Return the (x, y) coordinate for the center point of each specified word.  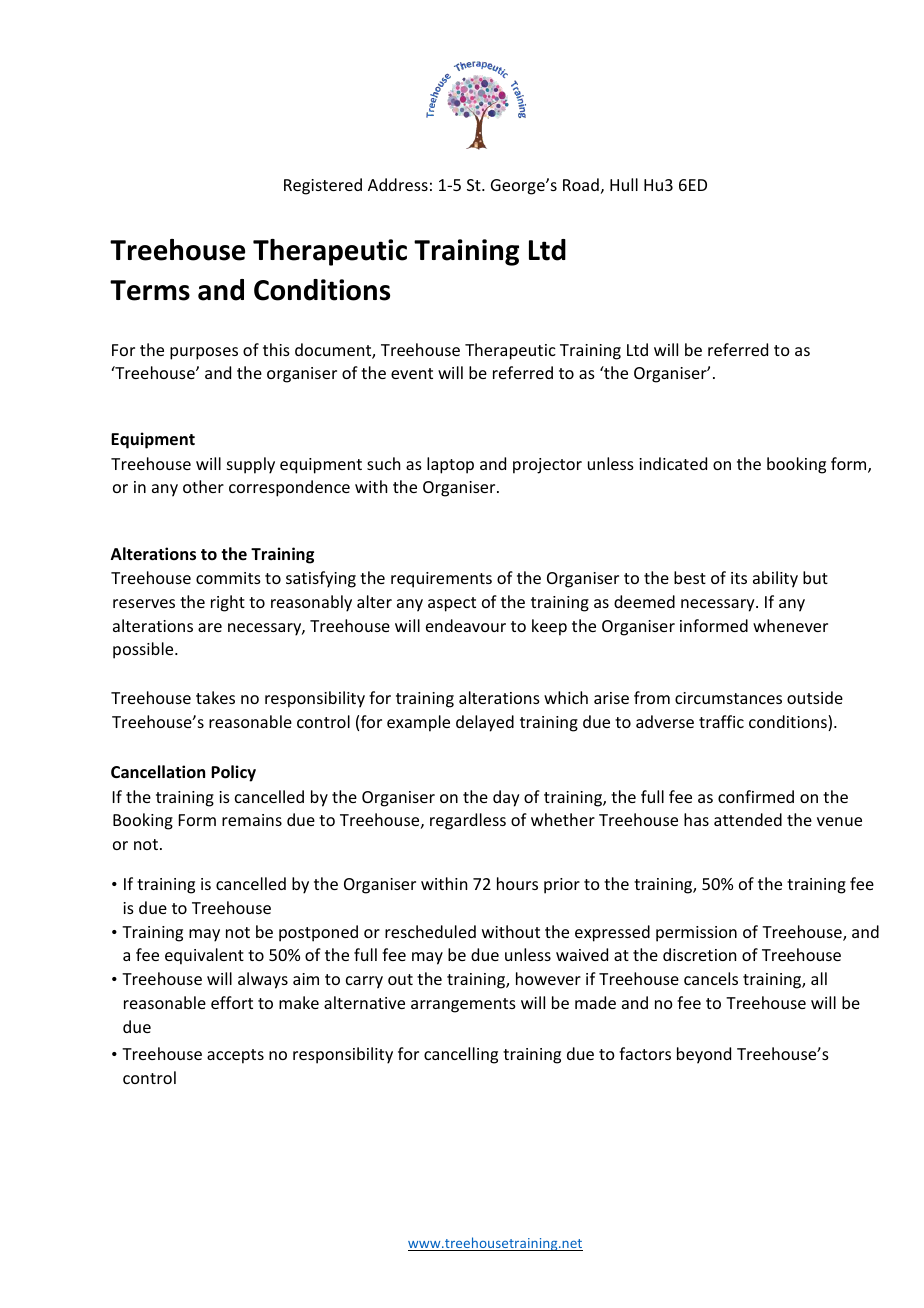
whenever (790, 625)
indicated (673, 463)
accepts (235, 1056)
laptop (450, 465)
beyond (704, 1055)
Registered (323, 186)
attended (748, 819)
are (210, 627)
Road (581, 184)
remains (252, 820)
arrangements (463, 1005)
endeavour (466, 625)
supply (251, 465)
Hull (624, 184)
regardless (468, 821)
